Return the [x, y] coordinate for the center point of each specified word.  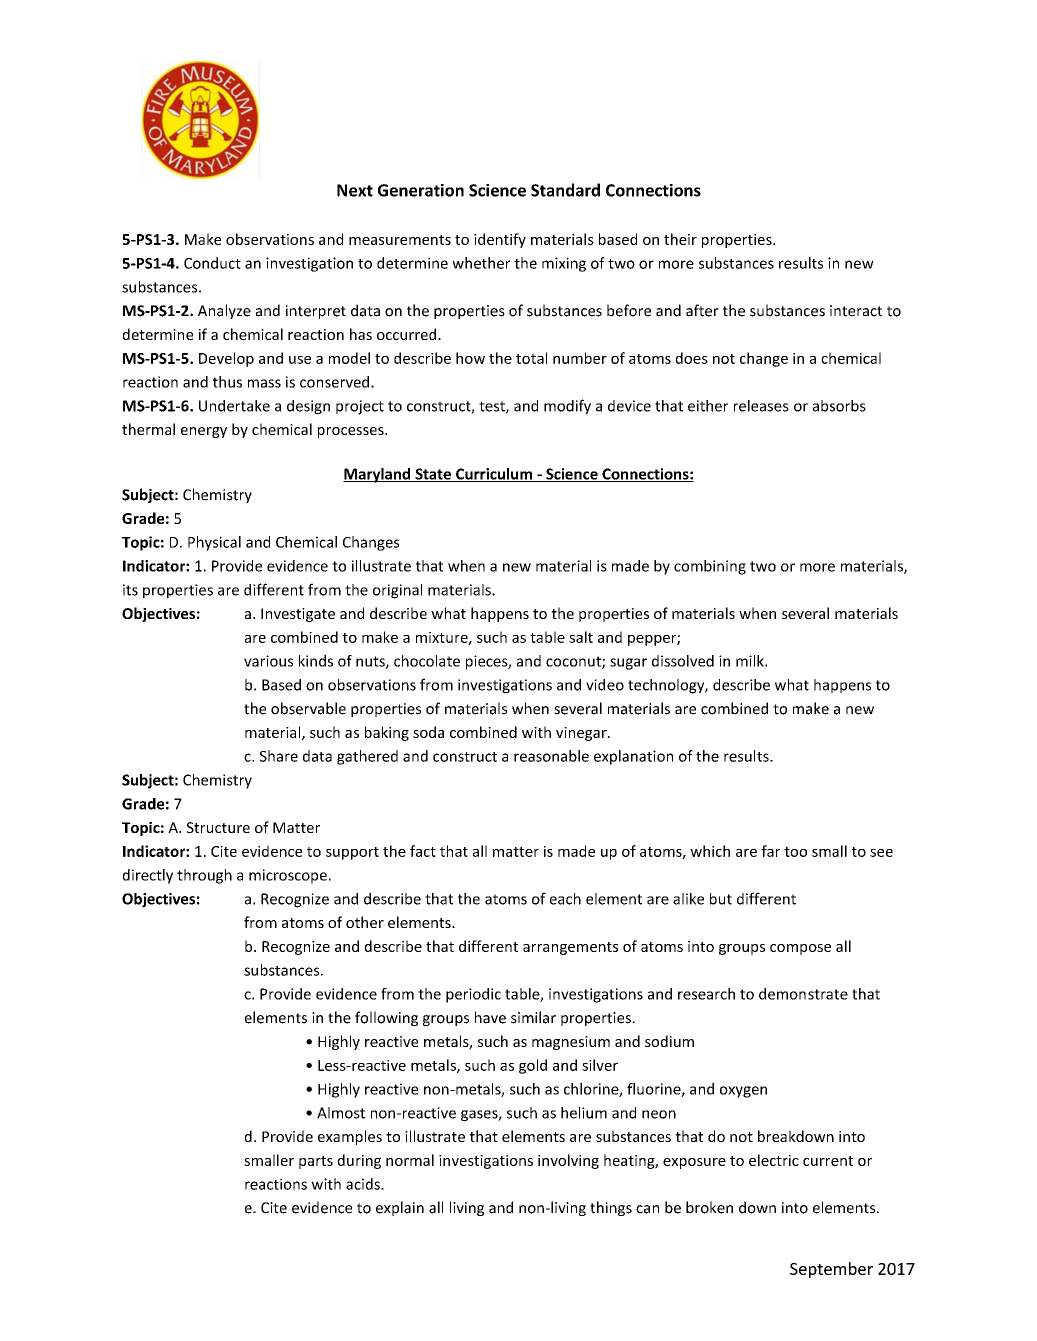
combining [710, 567]
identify [500, 240]
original [397, 591]
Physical [214, 543]
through [204, 876]
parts [316, 1162]
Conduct [212, 263]
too [795, 852]
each [565, 899]
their [680, 239]
